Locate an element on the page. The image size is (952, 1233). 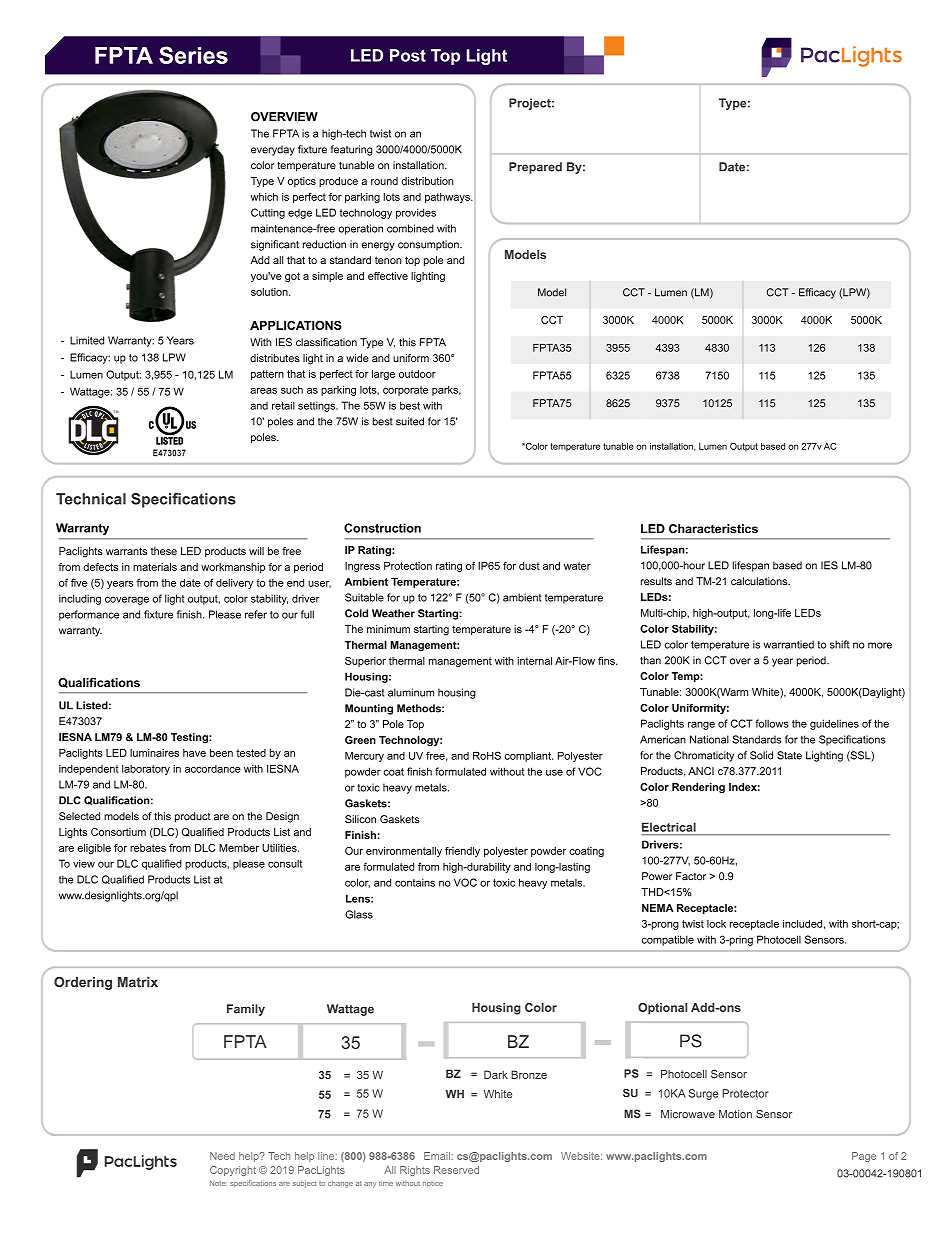
outdoor is located at coordinates (417, 374).
